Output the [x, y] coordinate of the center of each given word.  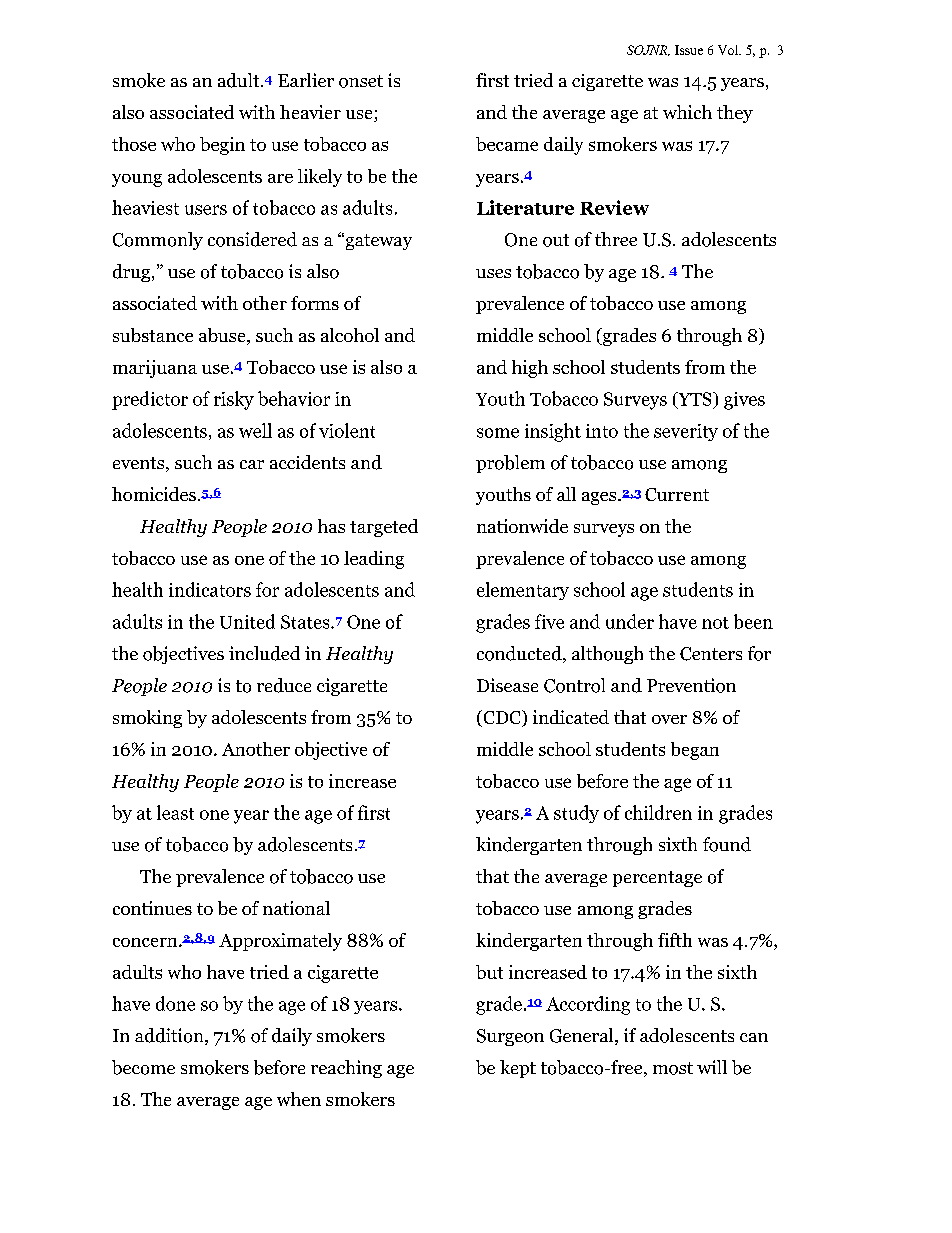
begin [222, 146]
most [673, 1068]
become [143, 1067]
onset [361, 81]
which [687, 112]
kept [518, 1069]
